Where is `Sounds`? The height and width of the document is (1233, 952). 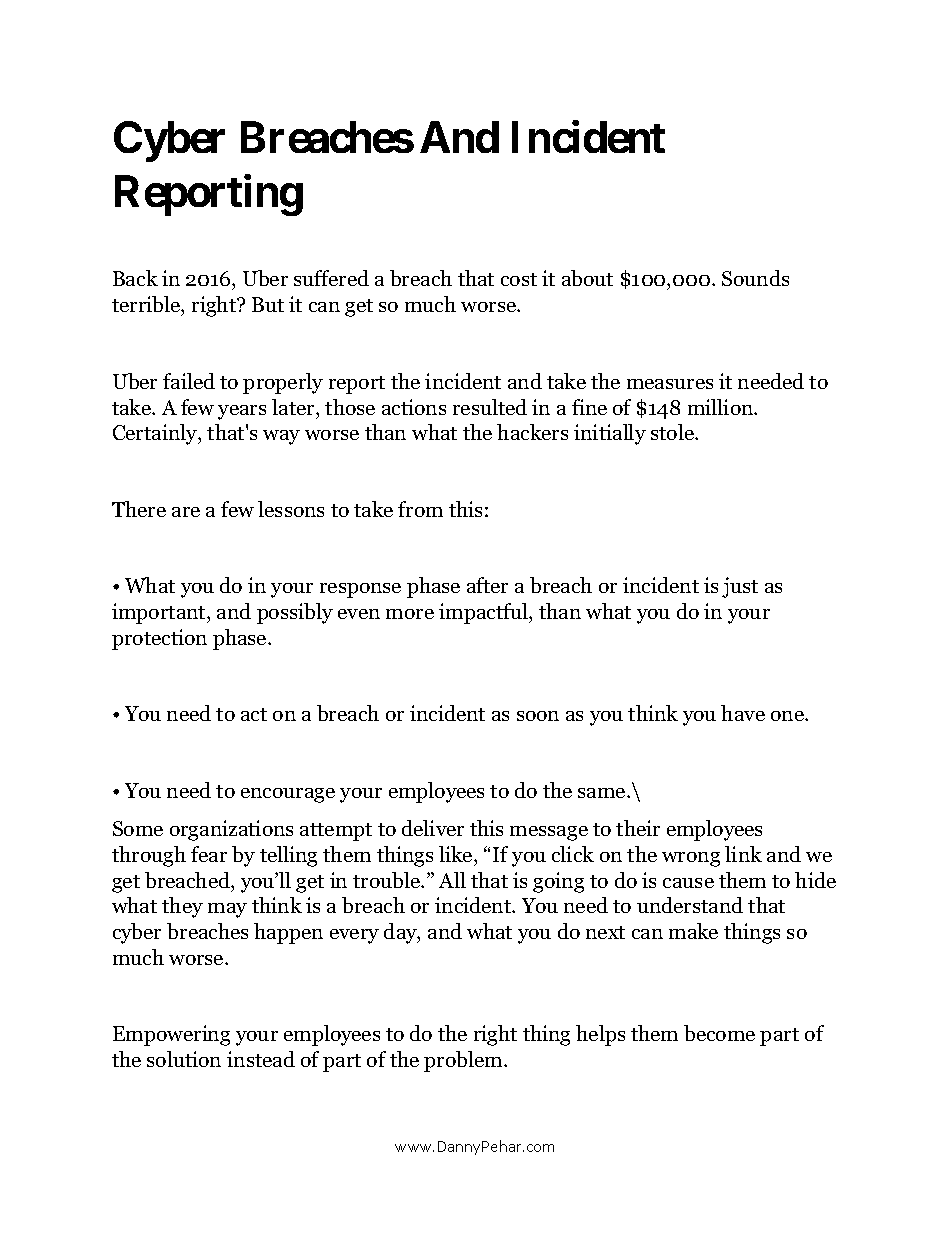
Sounds is located at coordinates (755, 278).
